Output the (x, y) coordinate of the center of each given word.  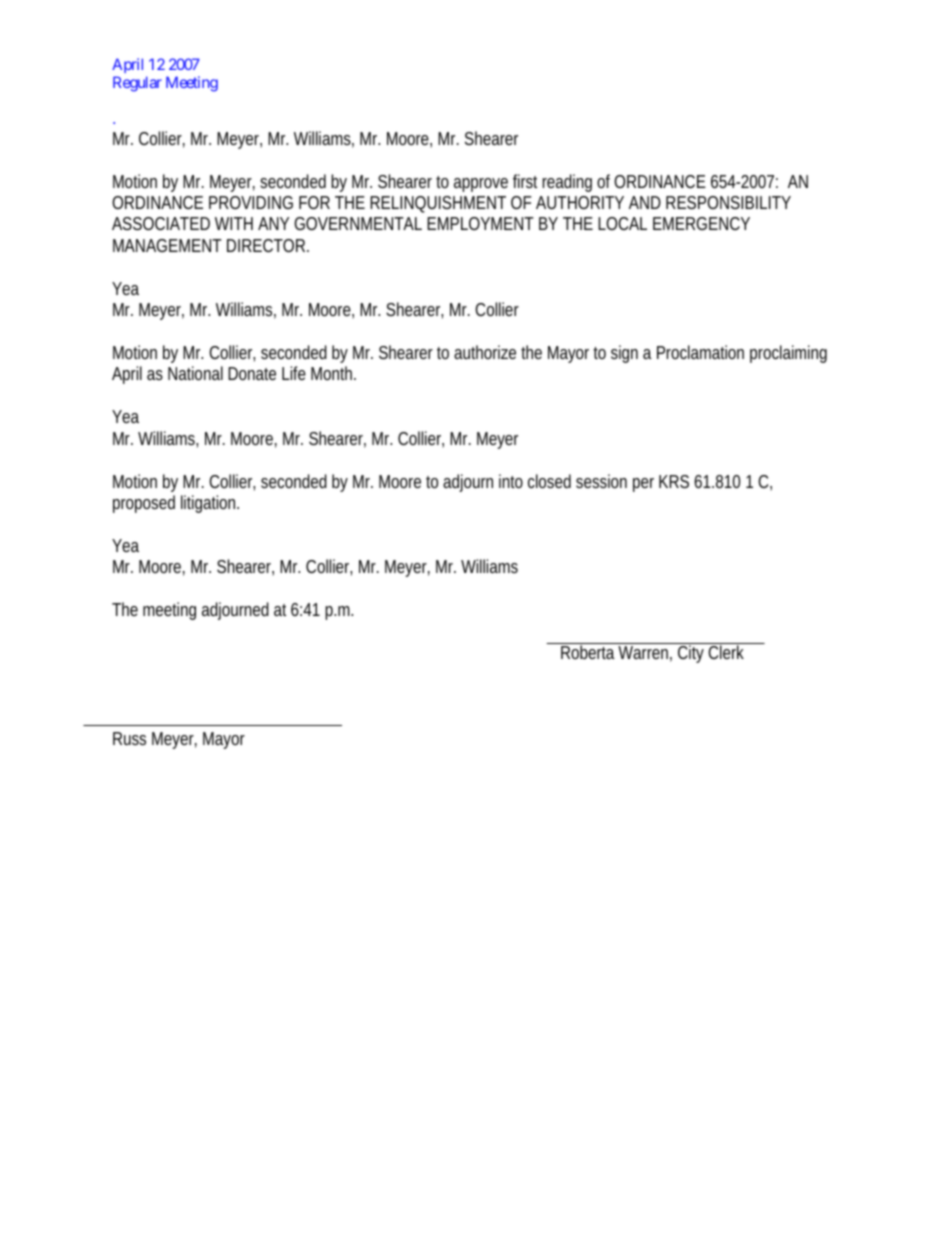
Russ (129, 738)
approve (481, 185)
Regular (137, 84)
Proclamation (700, 352)
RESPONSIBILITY (728, 202)
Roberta (588, 652)
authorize (485, 352)
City (691, 654)
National (195, 373)
